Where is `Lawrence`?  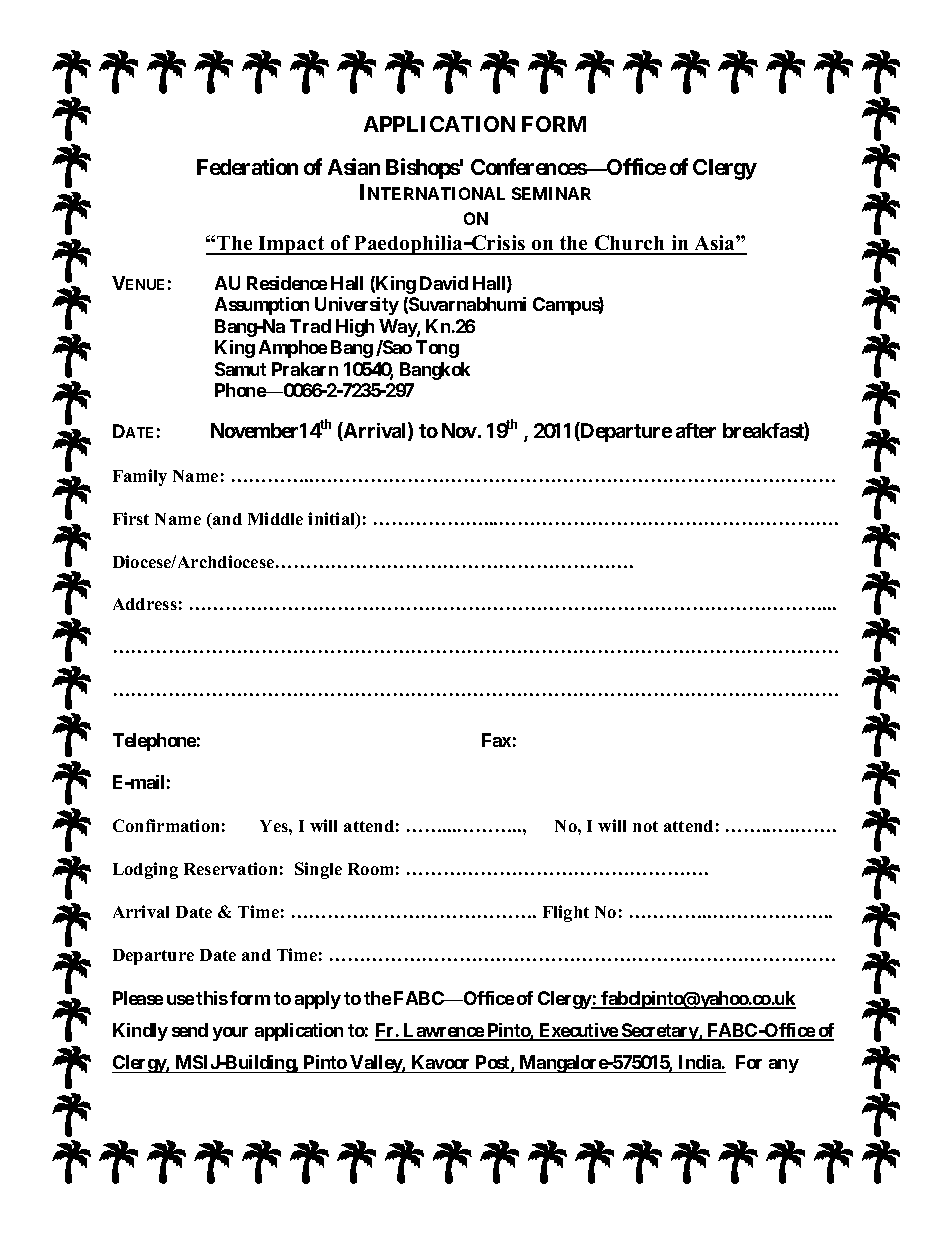
Lawrence is located at coordinates (443, 1031).
